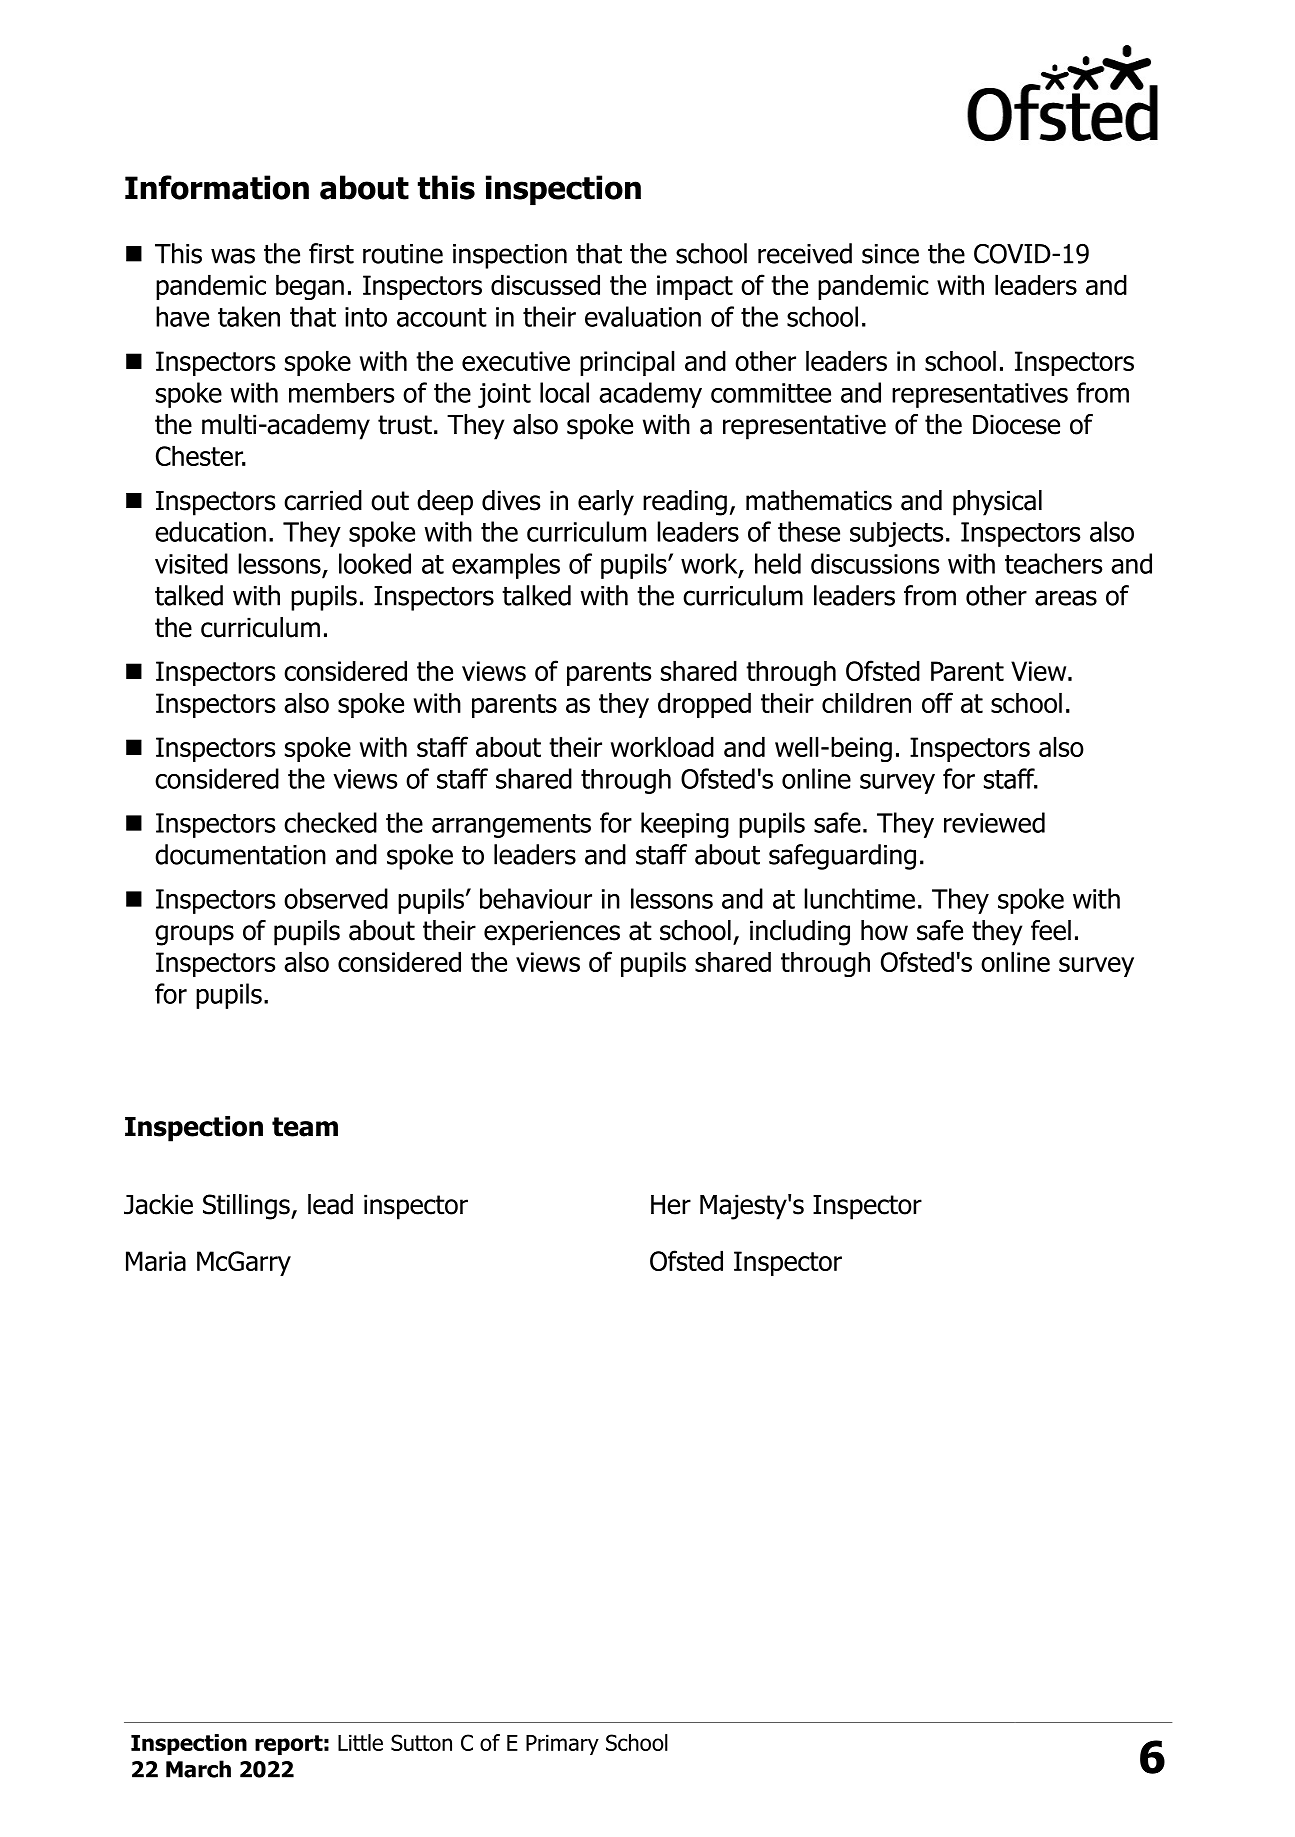  I want to click on discussed, so click(545, 284).
